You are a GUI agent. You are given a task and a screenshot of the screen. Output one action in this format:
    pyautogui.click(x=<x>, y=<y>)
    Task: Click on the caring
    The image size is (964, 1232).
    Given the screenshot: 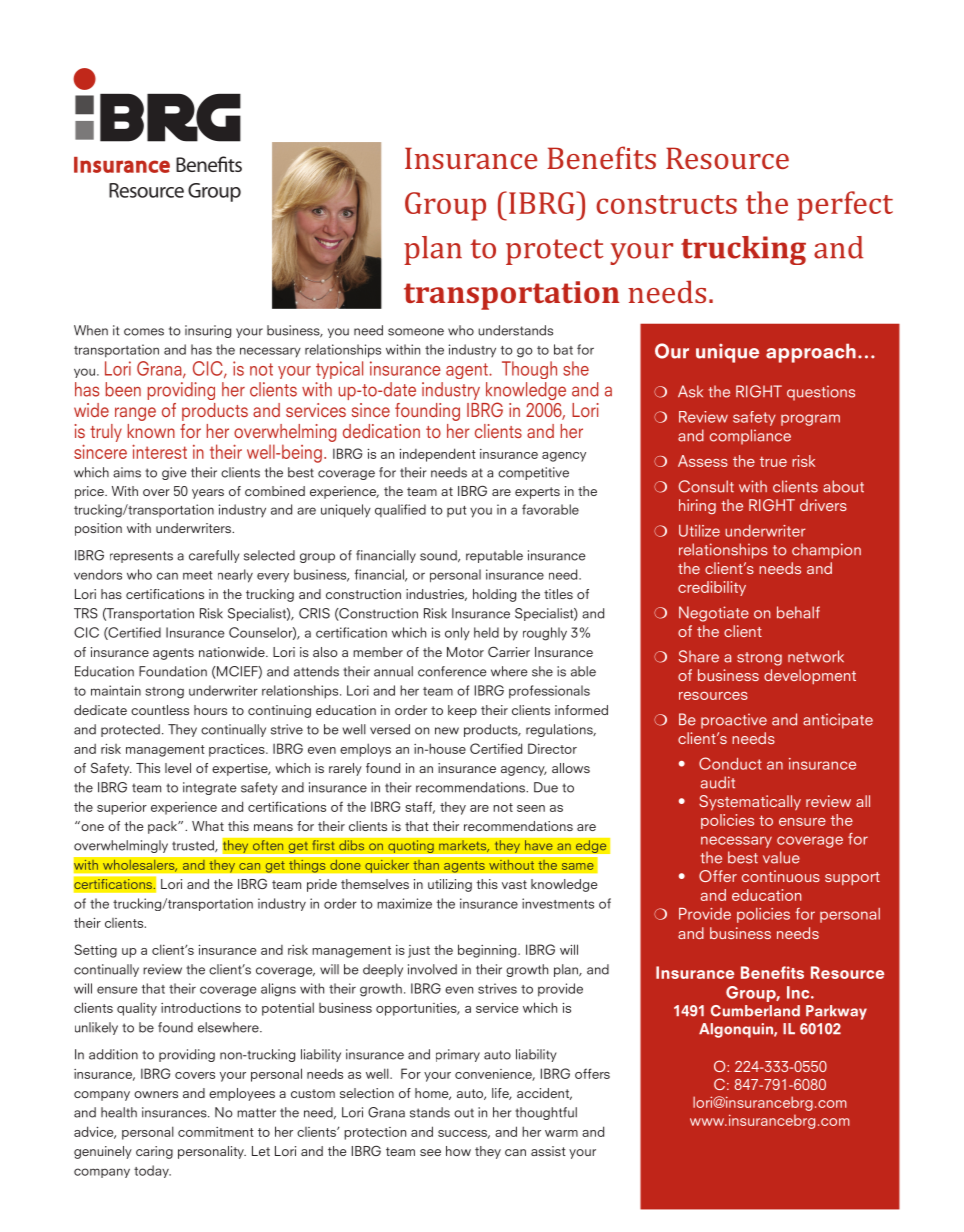 What is the action you would take?
    pyautogui.click(x=154, y=1152)
